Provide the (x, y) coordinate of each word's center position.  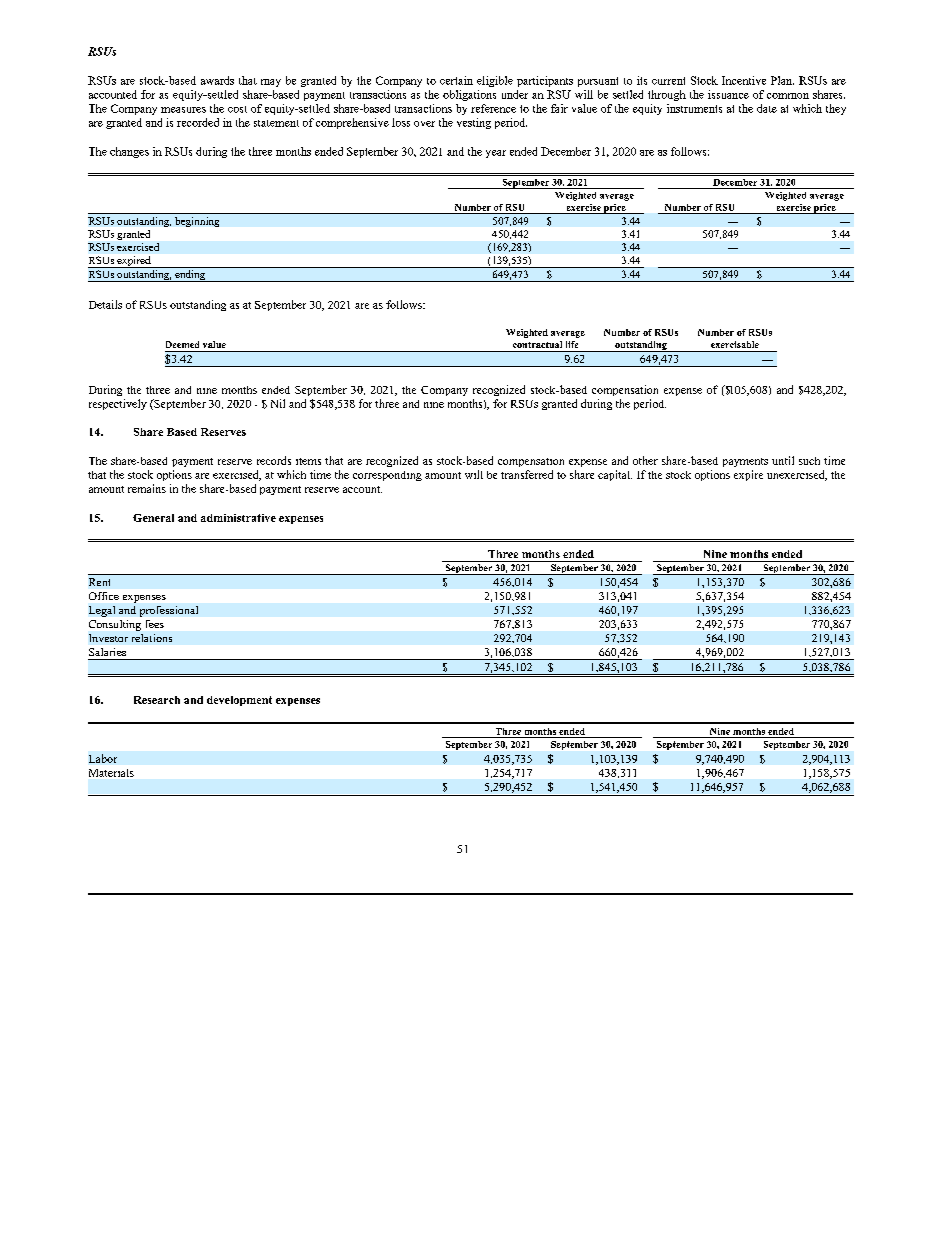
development (239, 701)
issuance (728, 94)
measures (183, 110)
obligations (469, 95)
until (783, 460)
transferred (527, 474)
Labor (103, 758)
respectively (118, 404)
